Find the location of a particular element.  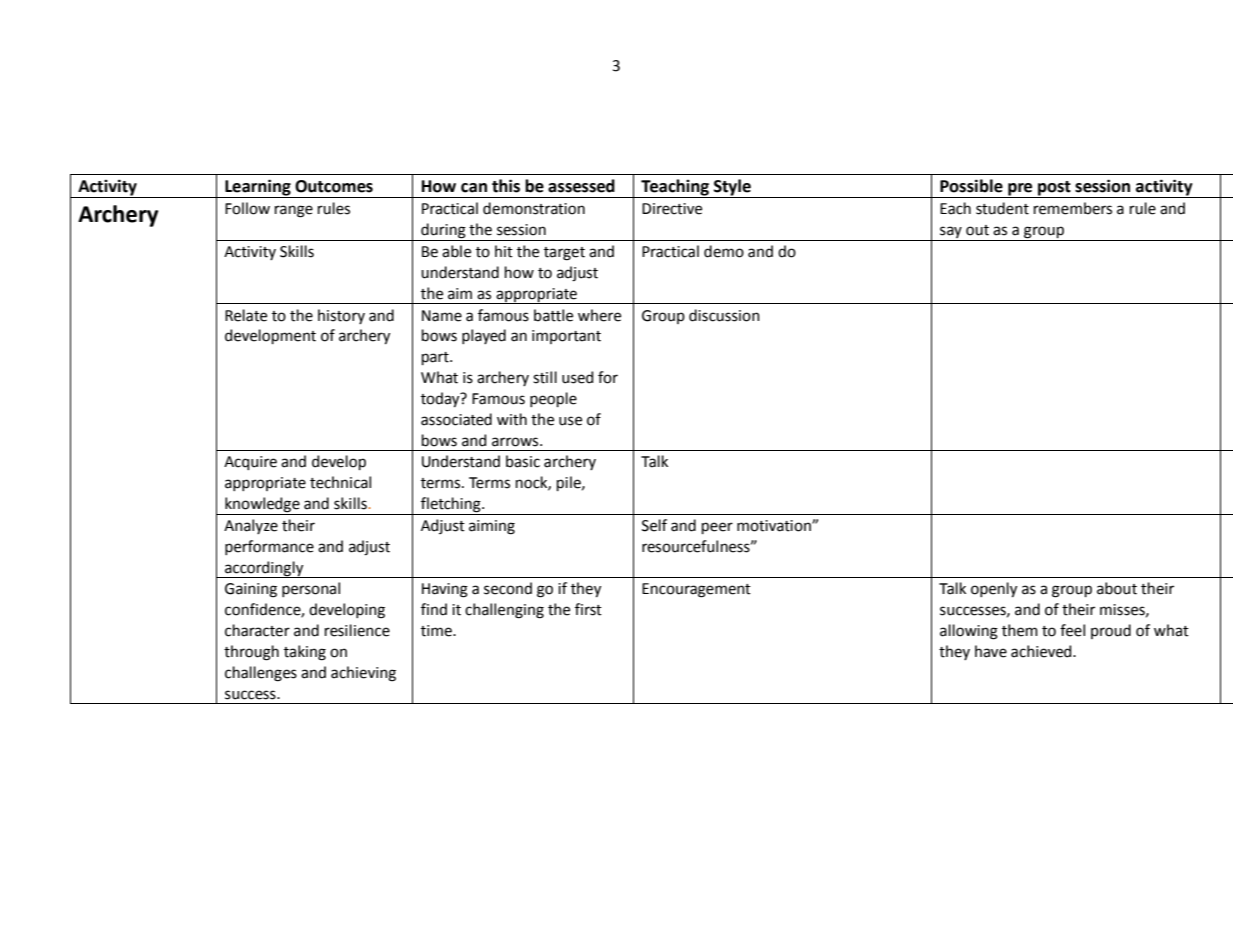

associated is located at coordinates (456, 419).
